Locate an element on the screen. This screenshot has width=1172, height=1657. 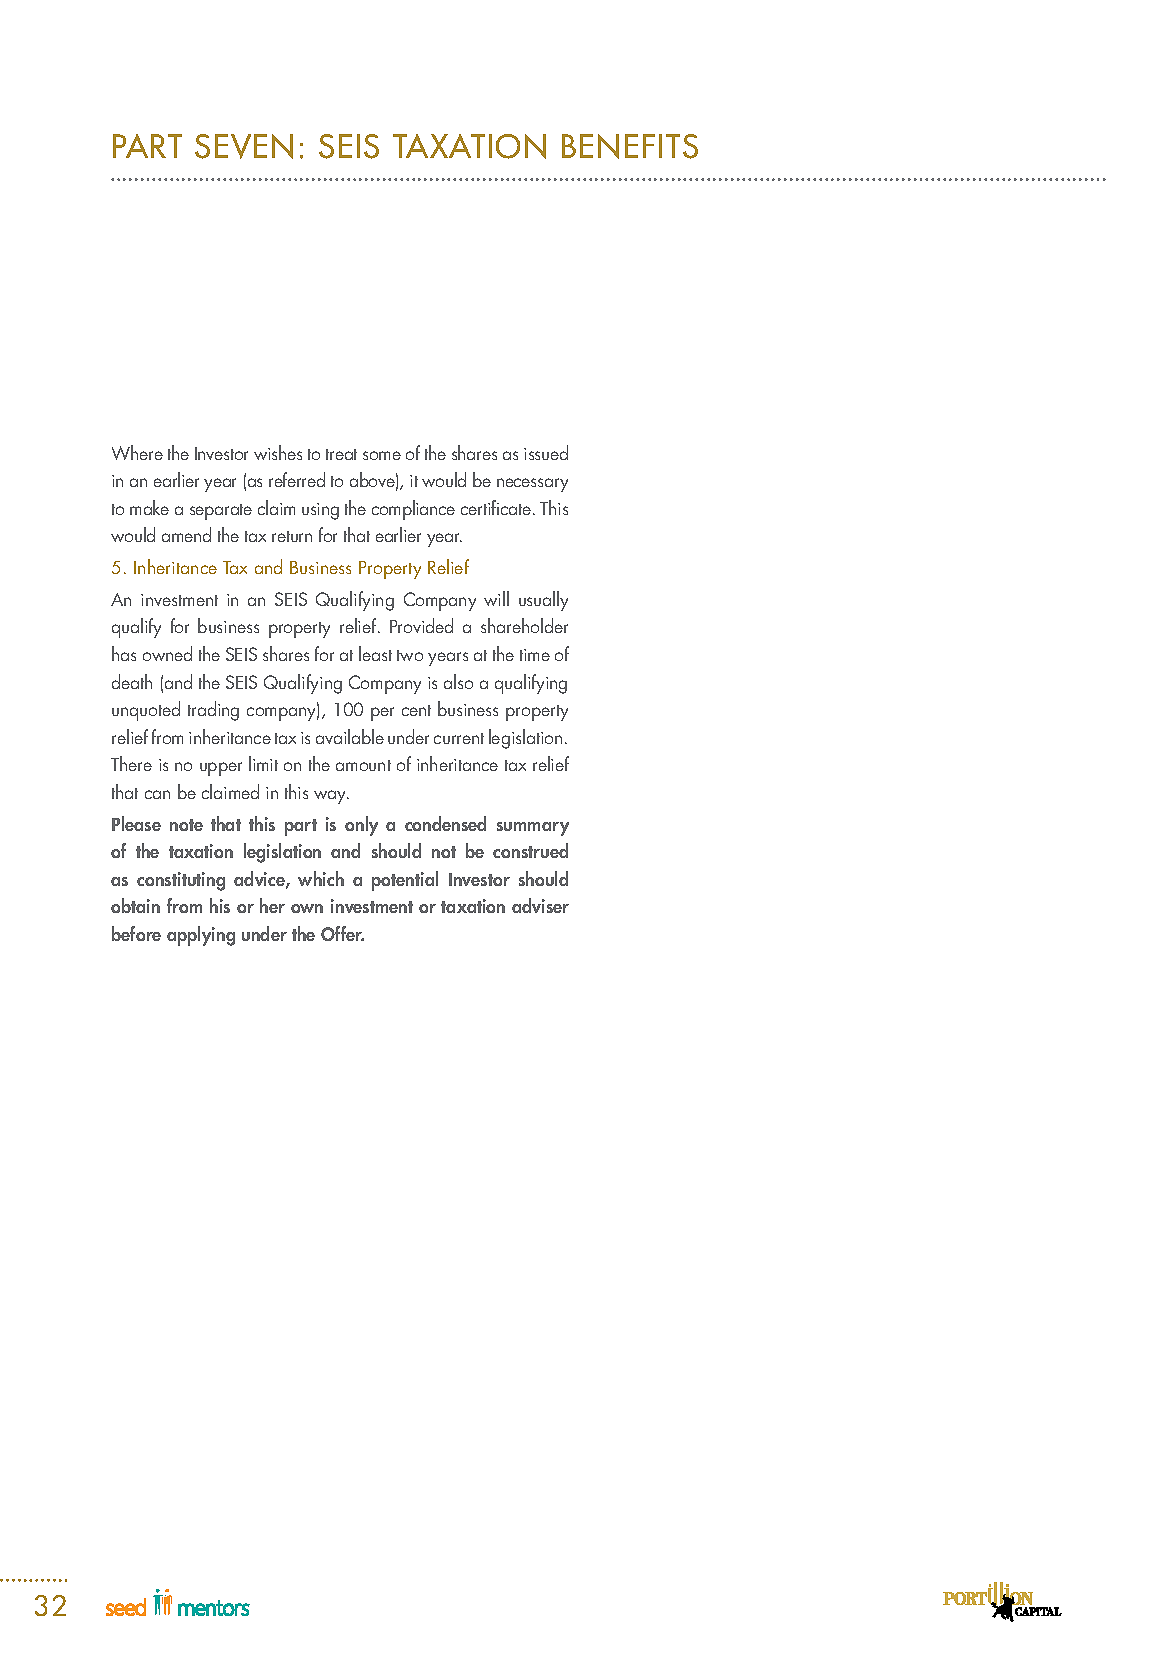
issued is located at coordinates (546, 452).
